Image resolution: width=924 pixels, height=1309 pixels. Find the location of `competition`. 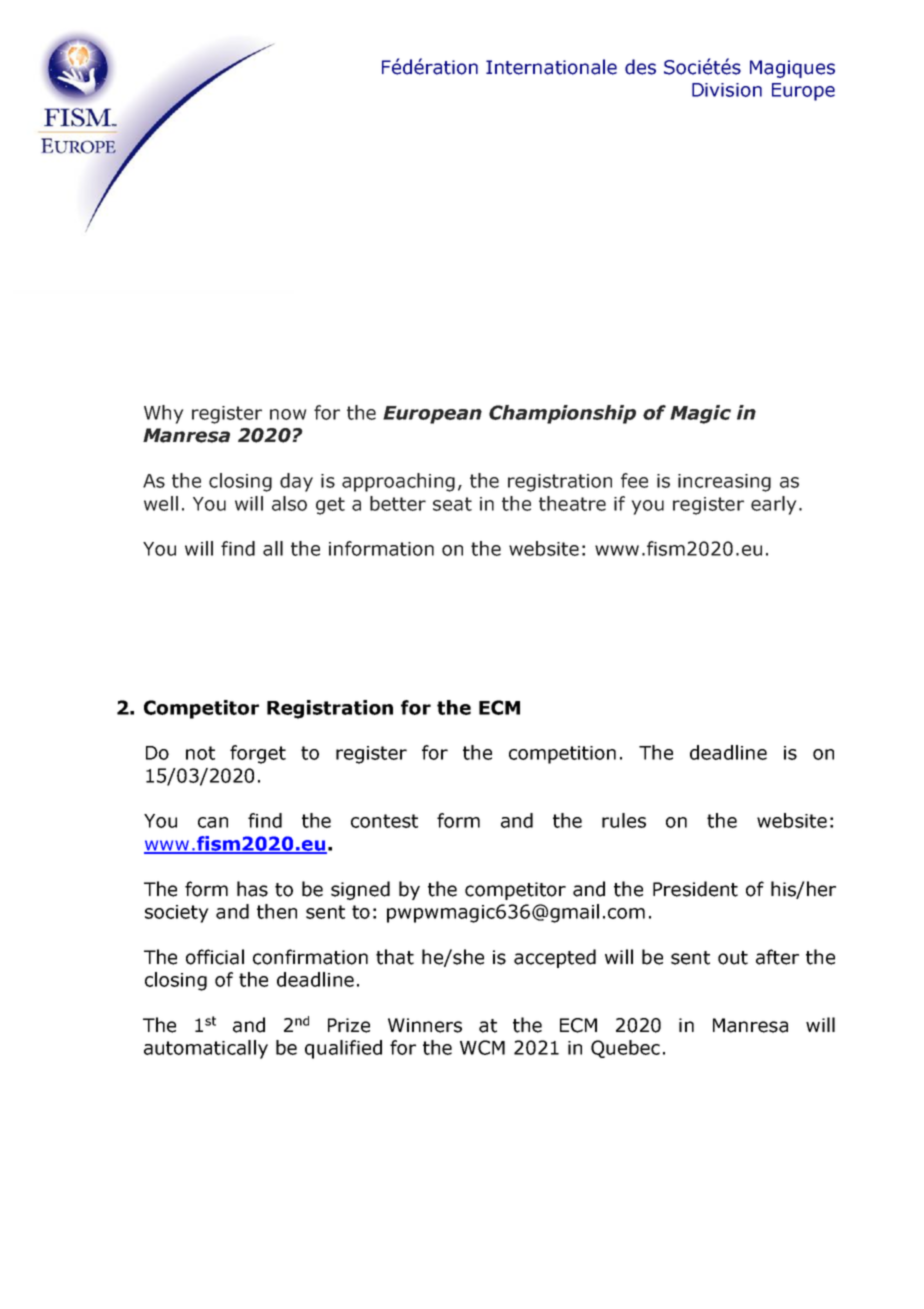

competition is located at coordinates (562, 755).
